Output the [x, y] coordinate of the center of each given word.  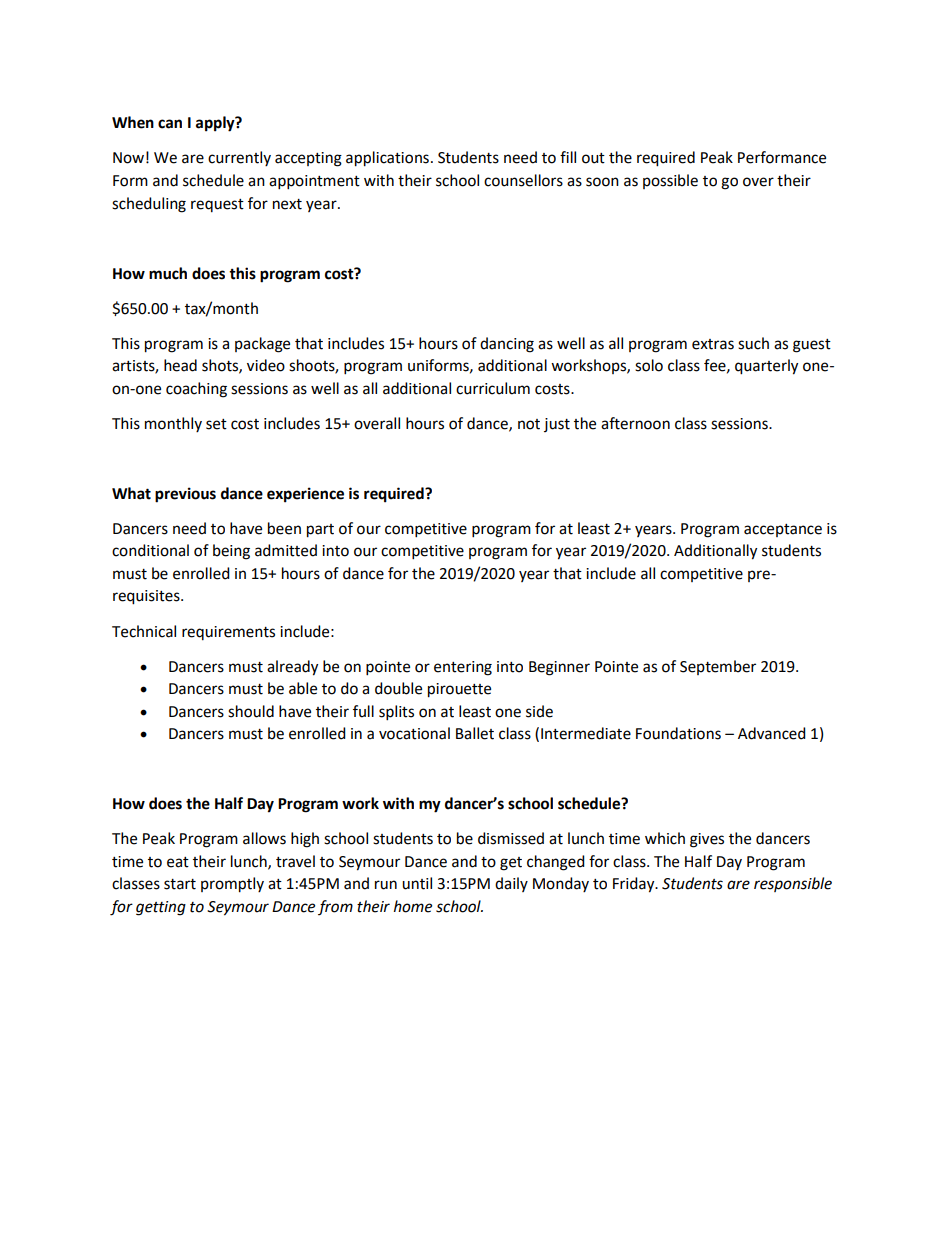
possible [670, 181]
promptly [232, 885]
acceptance [783, 530]
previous [185, 495]
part [320, 531]
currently [239, 158]
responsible [793, 884]
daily [511, 884]
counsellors [523, 180]
